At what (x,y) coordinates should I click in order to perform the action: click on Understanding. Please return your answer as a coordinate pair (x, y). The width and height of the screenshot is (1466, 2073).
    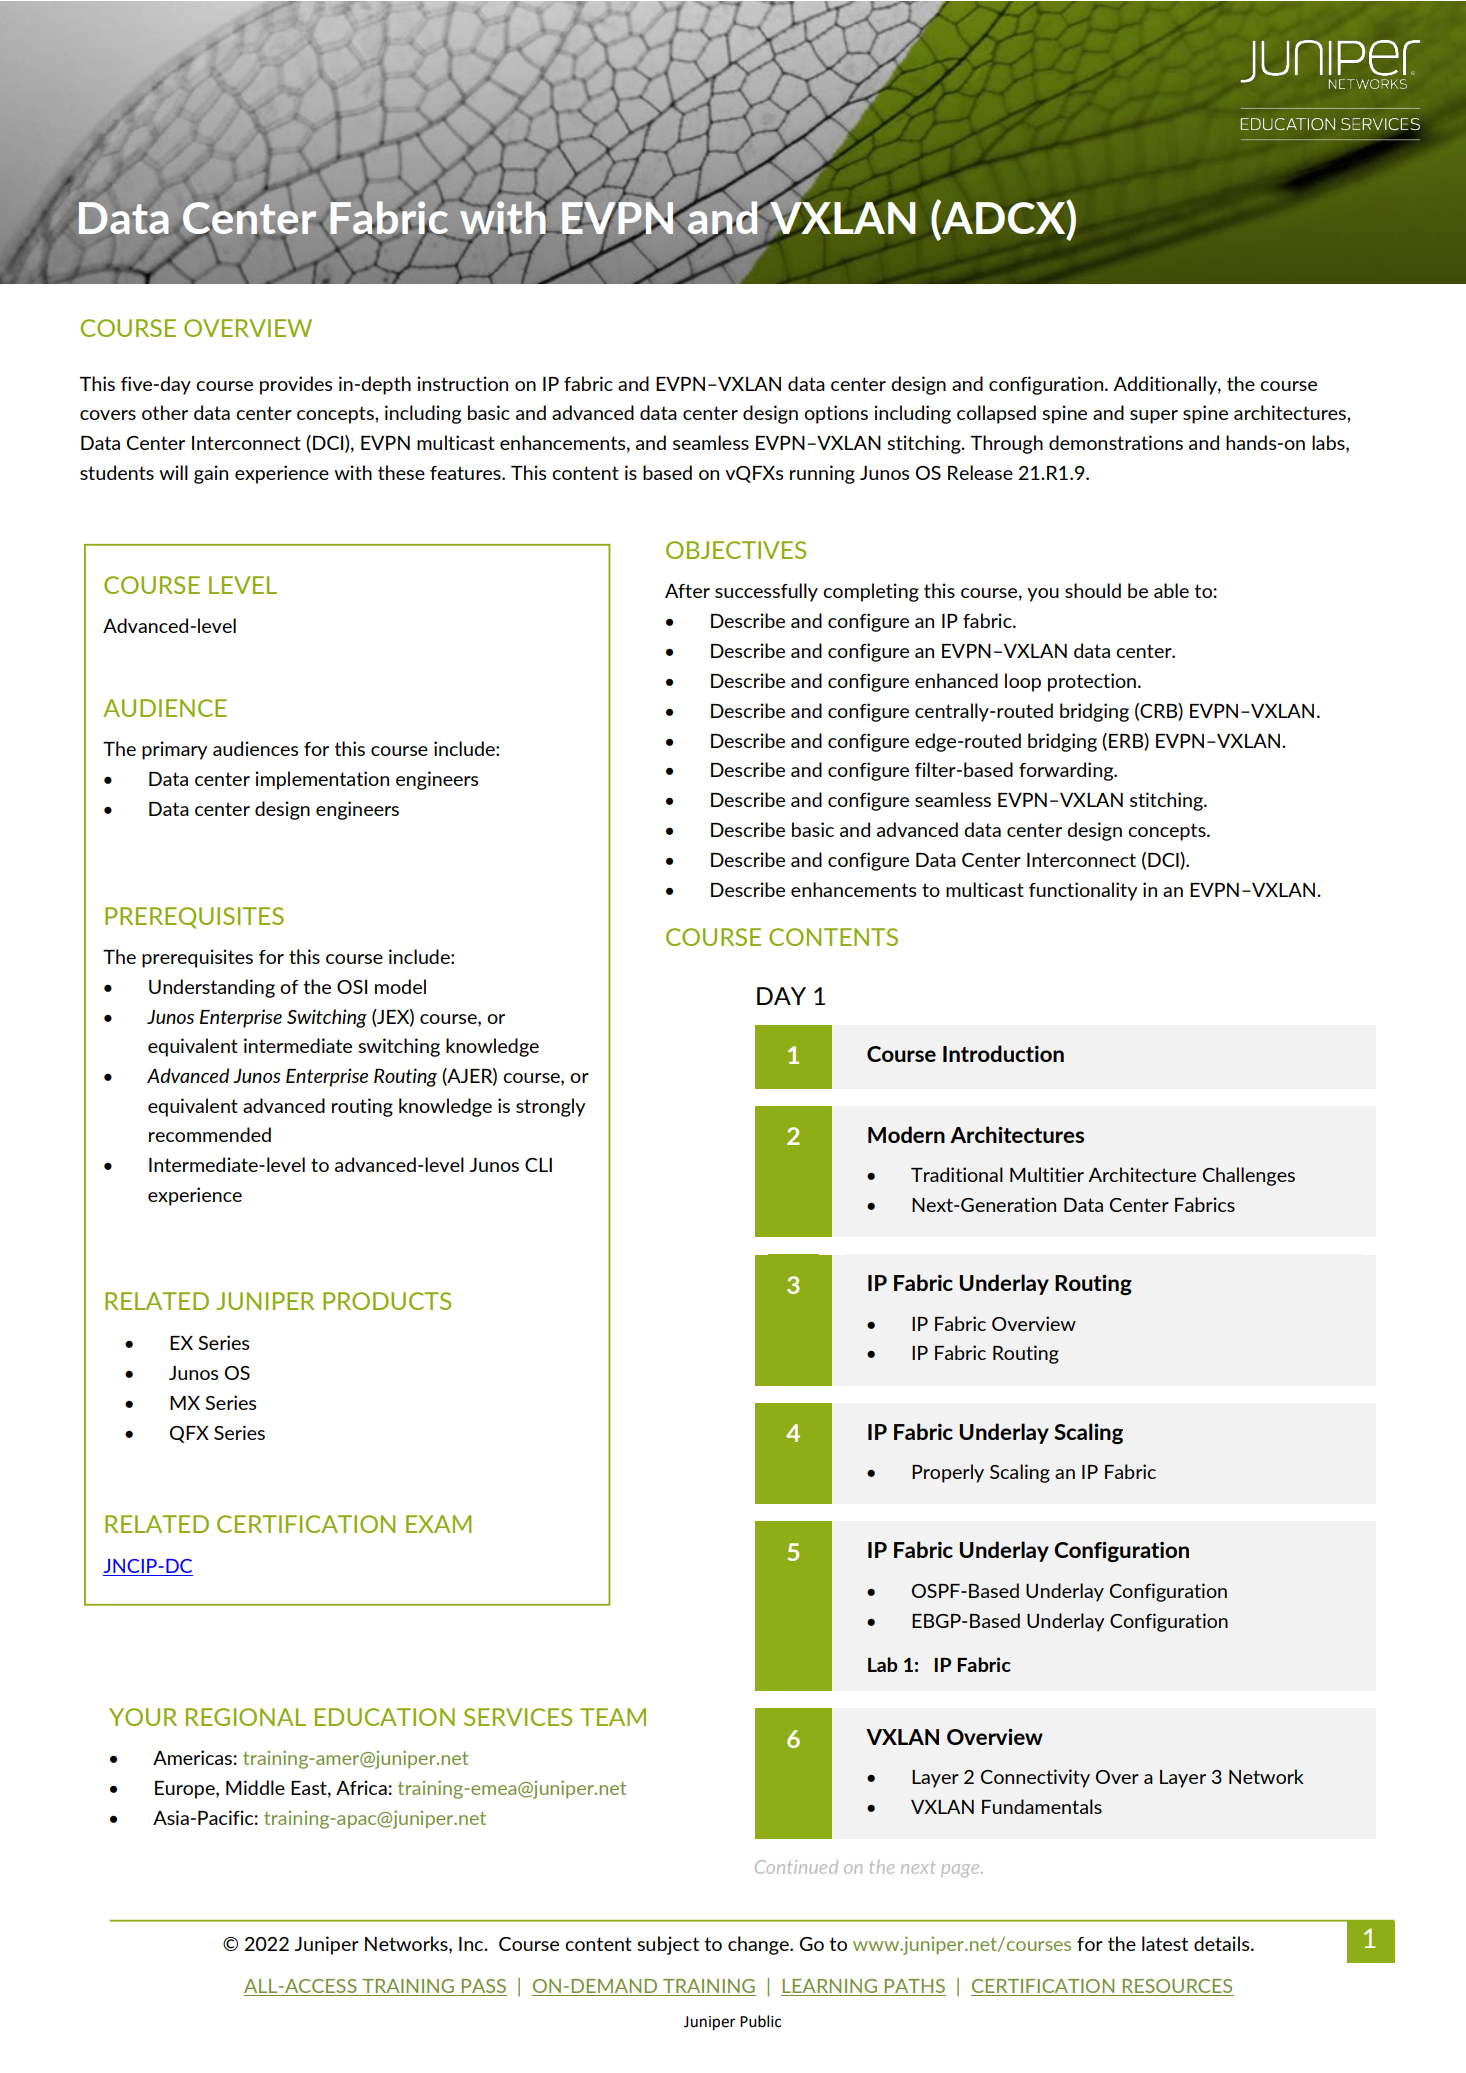
    Looking at the image, I should click on (212, 988).
